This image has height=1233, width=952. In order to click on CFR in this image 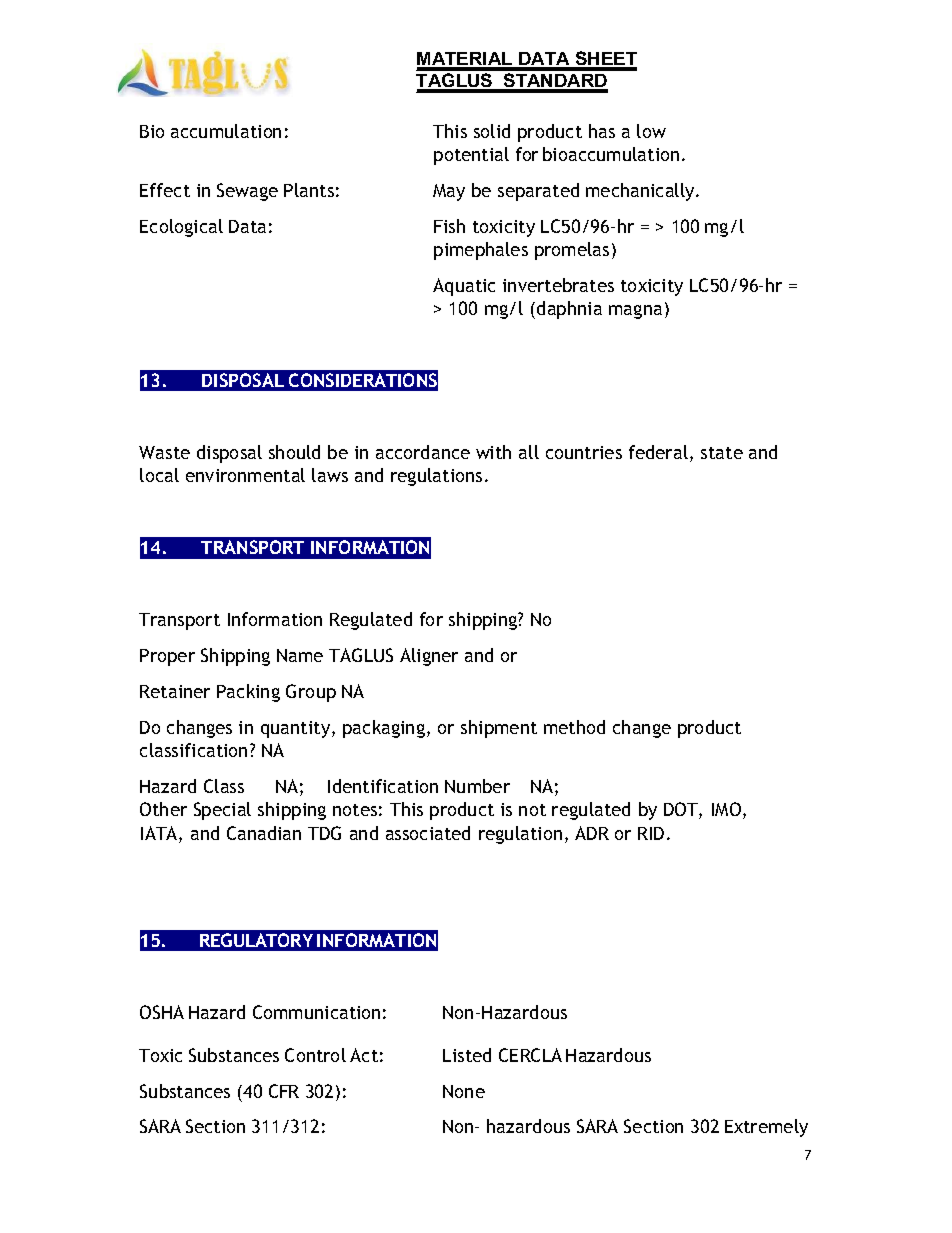, I will do `click(284, 1091)`.
